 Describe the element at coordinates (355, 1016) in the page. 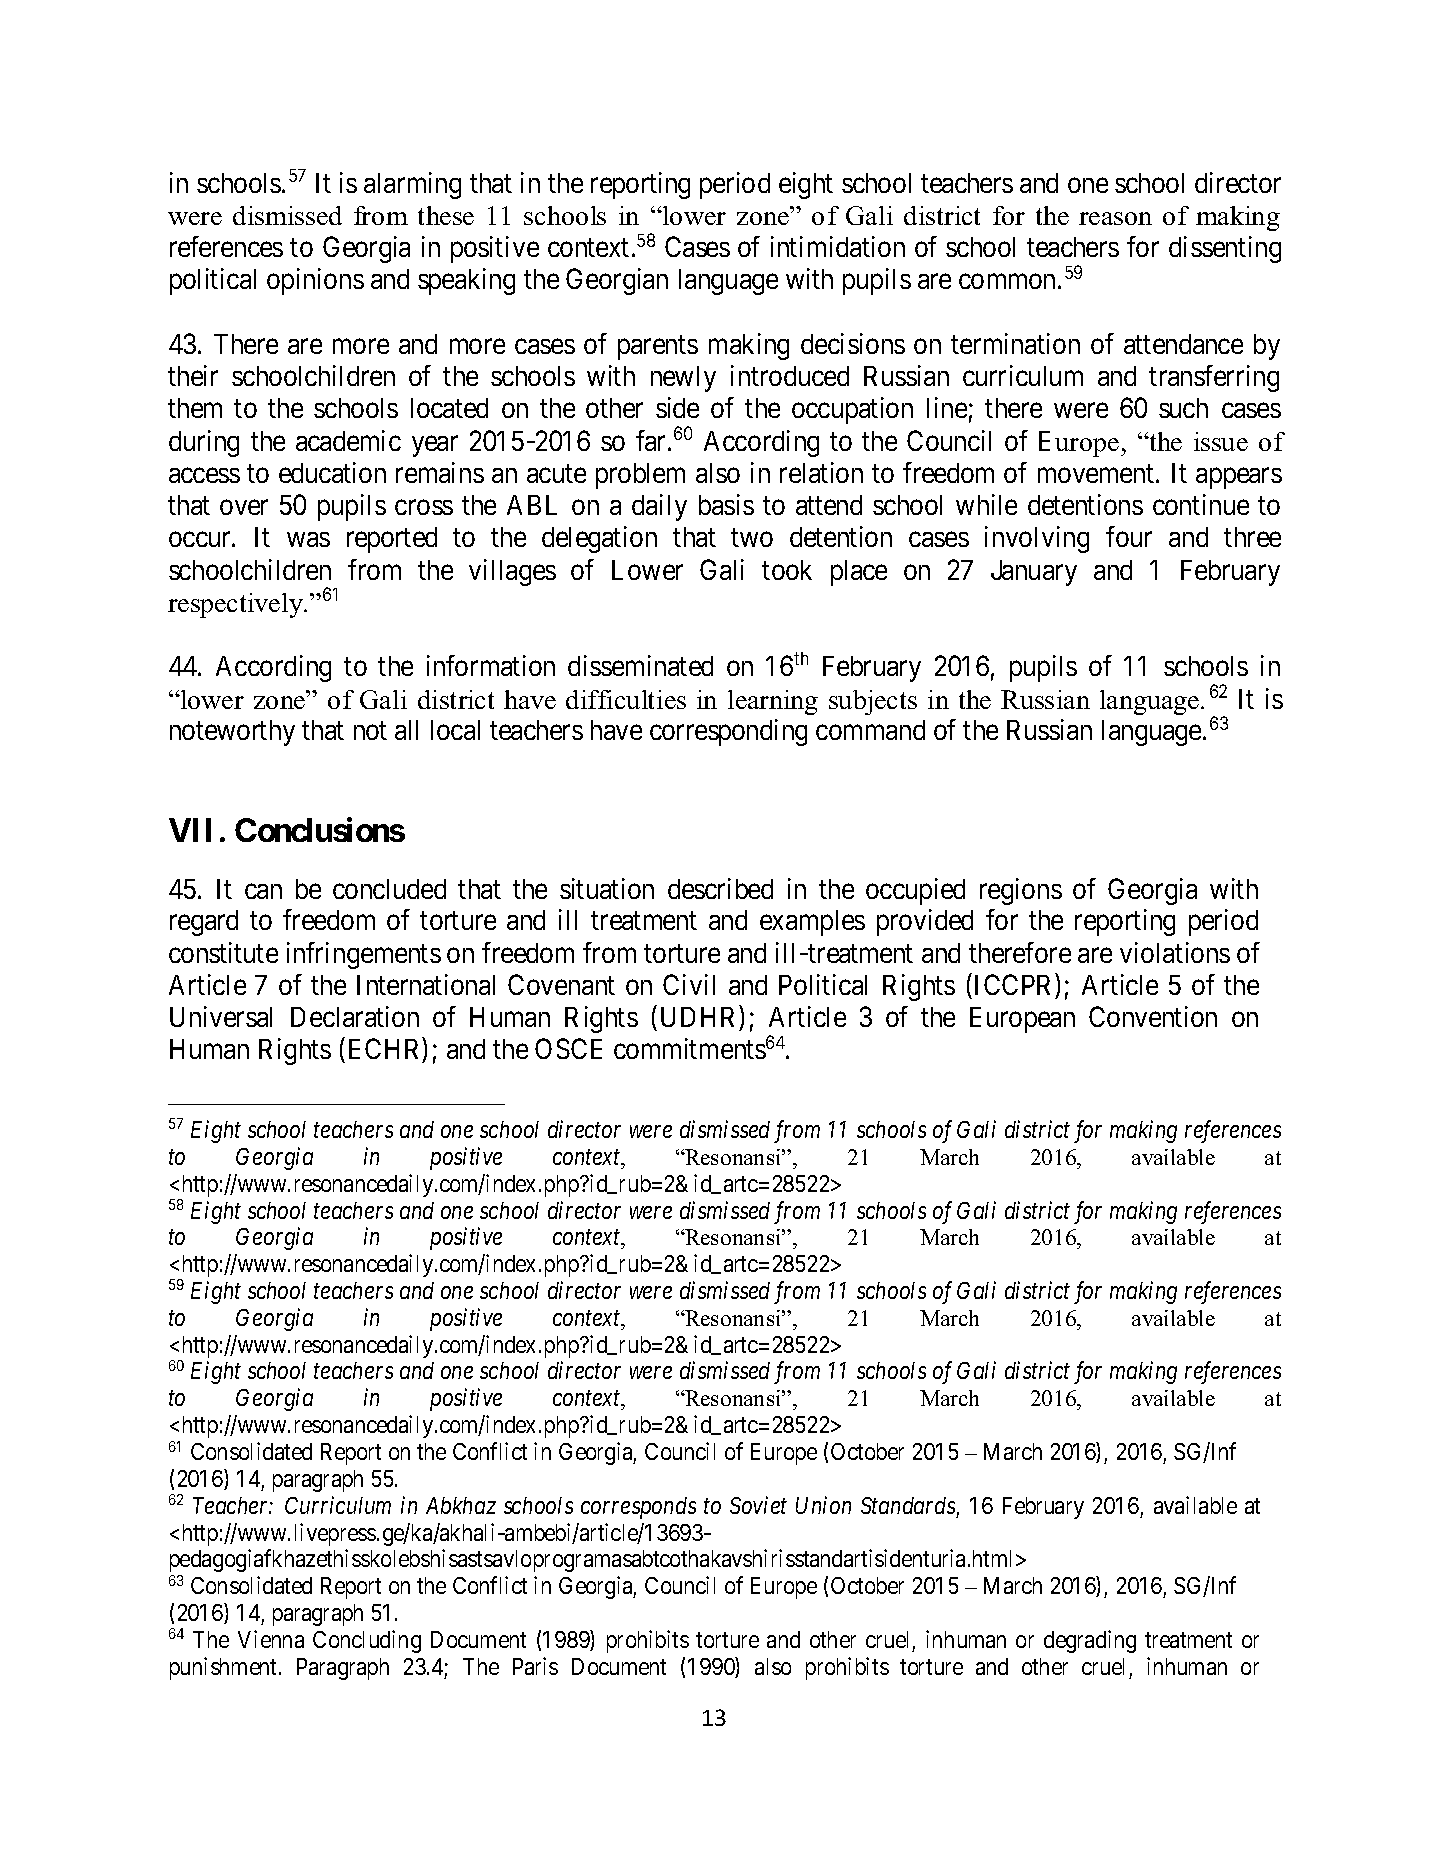

I see `Declaration` at that location.
